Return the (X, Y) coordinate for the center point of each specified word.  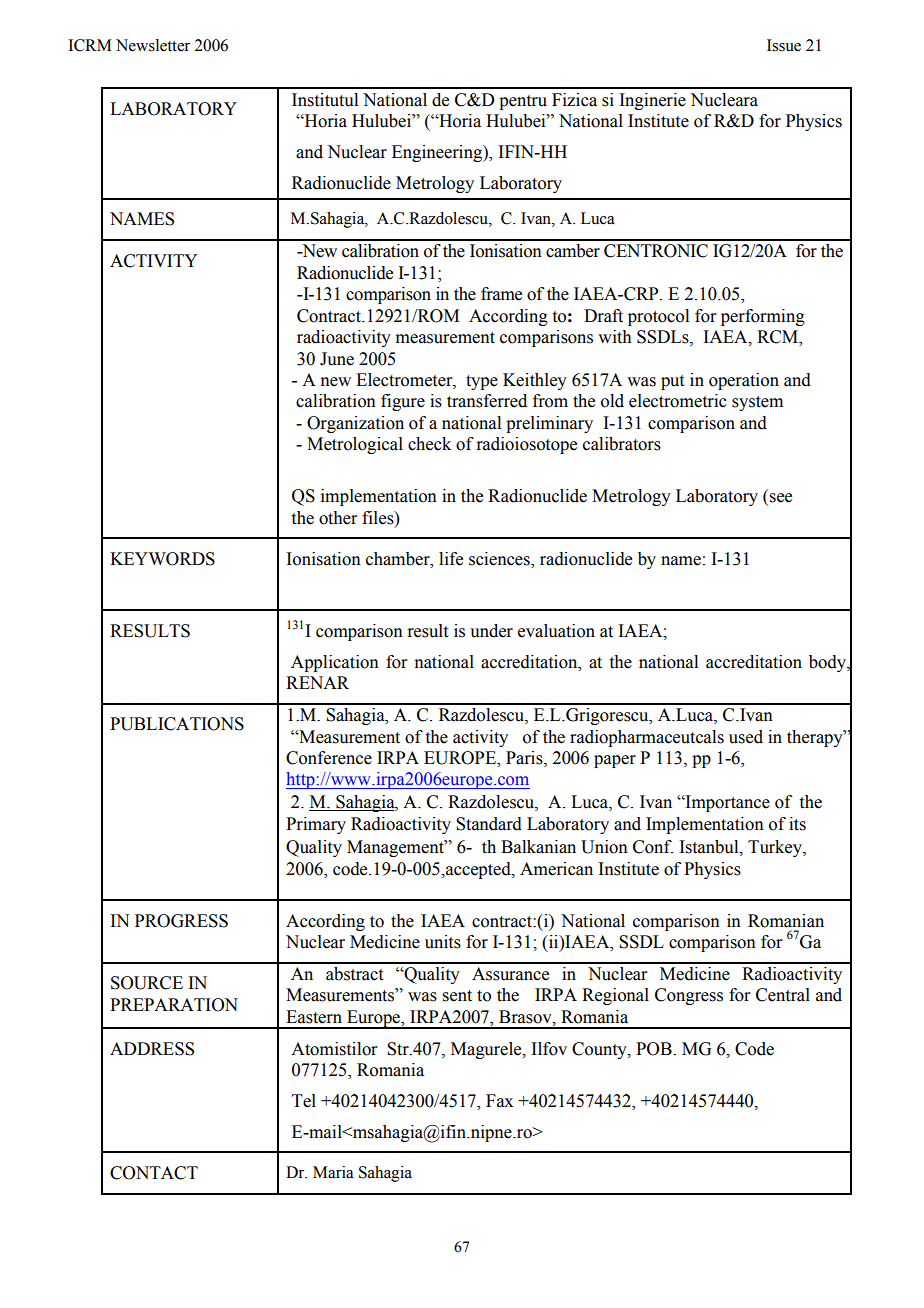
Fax (499, 1101)
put (672, 382)
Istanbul (710, 847)
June (337, 359)
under (491, 631)
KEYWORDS (162, 559)
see (781, 498)
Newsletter (153, 45)
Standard (489, 824)
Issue (784, 45)
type (482, 382)
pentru (523, 102)
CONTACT (154, 1173)
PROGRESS (181, 921)
